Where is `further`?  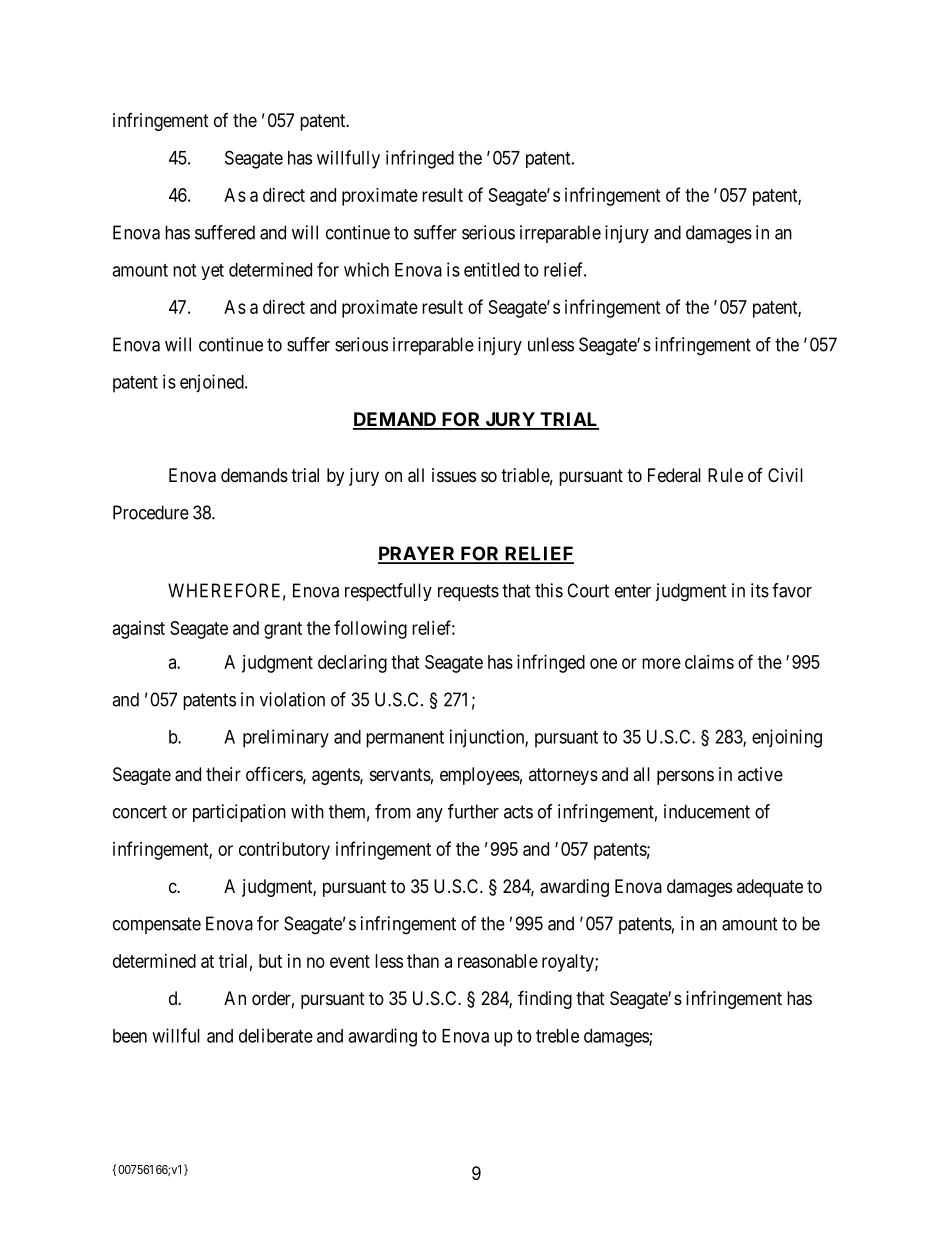
further is located at coordinates (473, 811).
